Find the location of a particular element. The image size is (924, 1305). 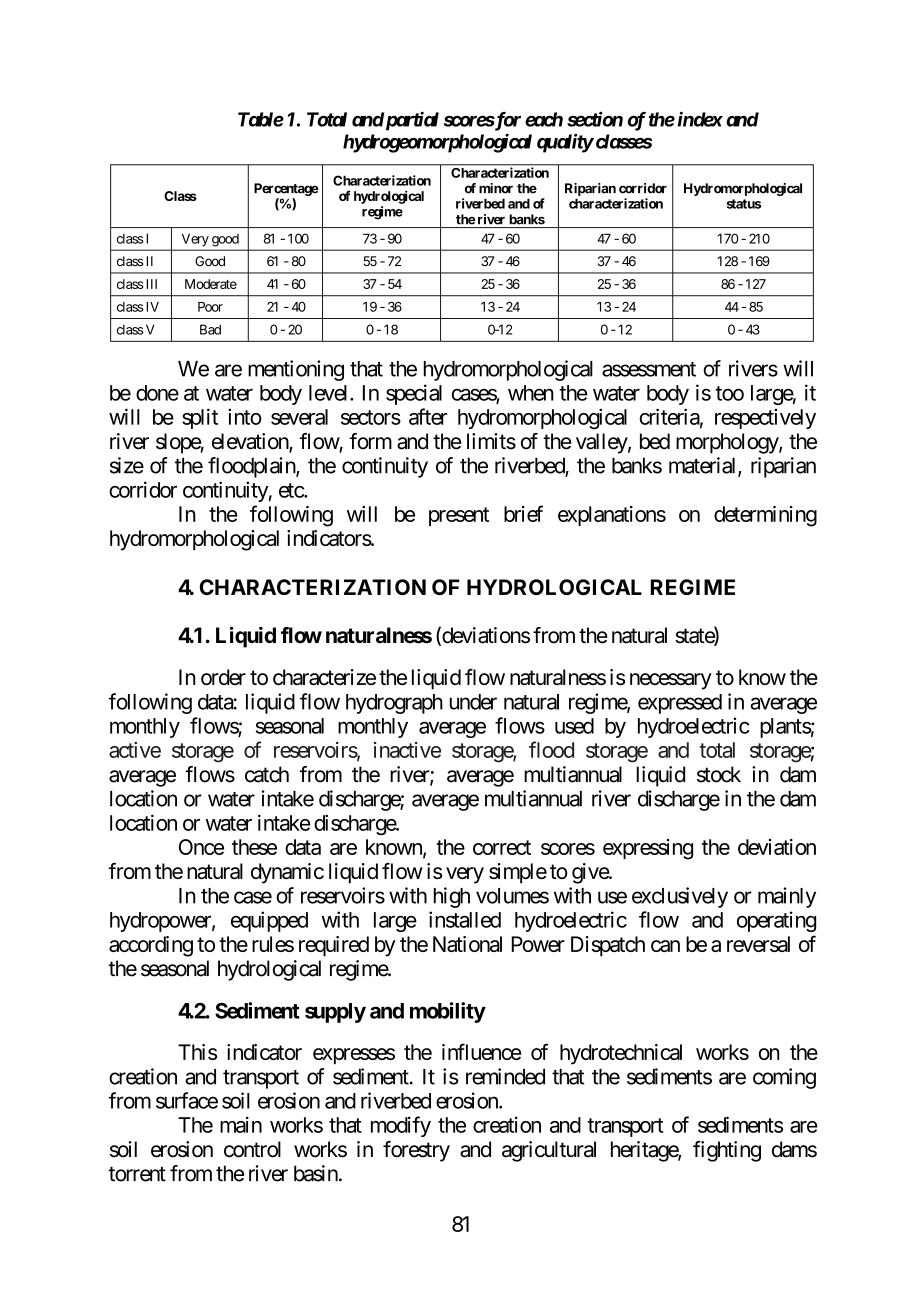

forestry is located at coordinates (416, 1151).
